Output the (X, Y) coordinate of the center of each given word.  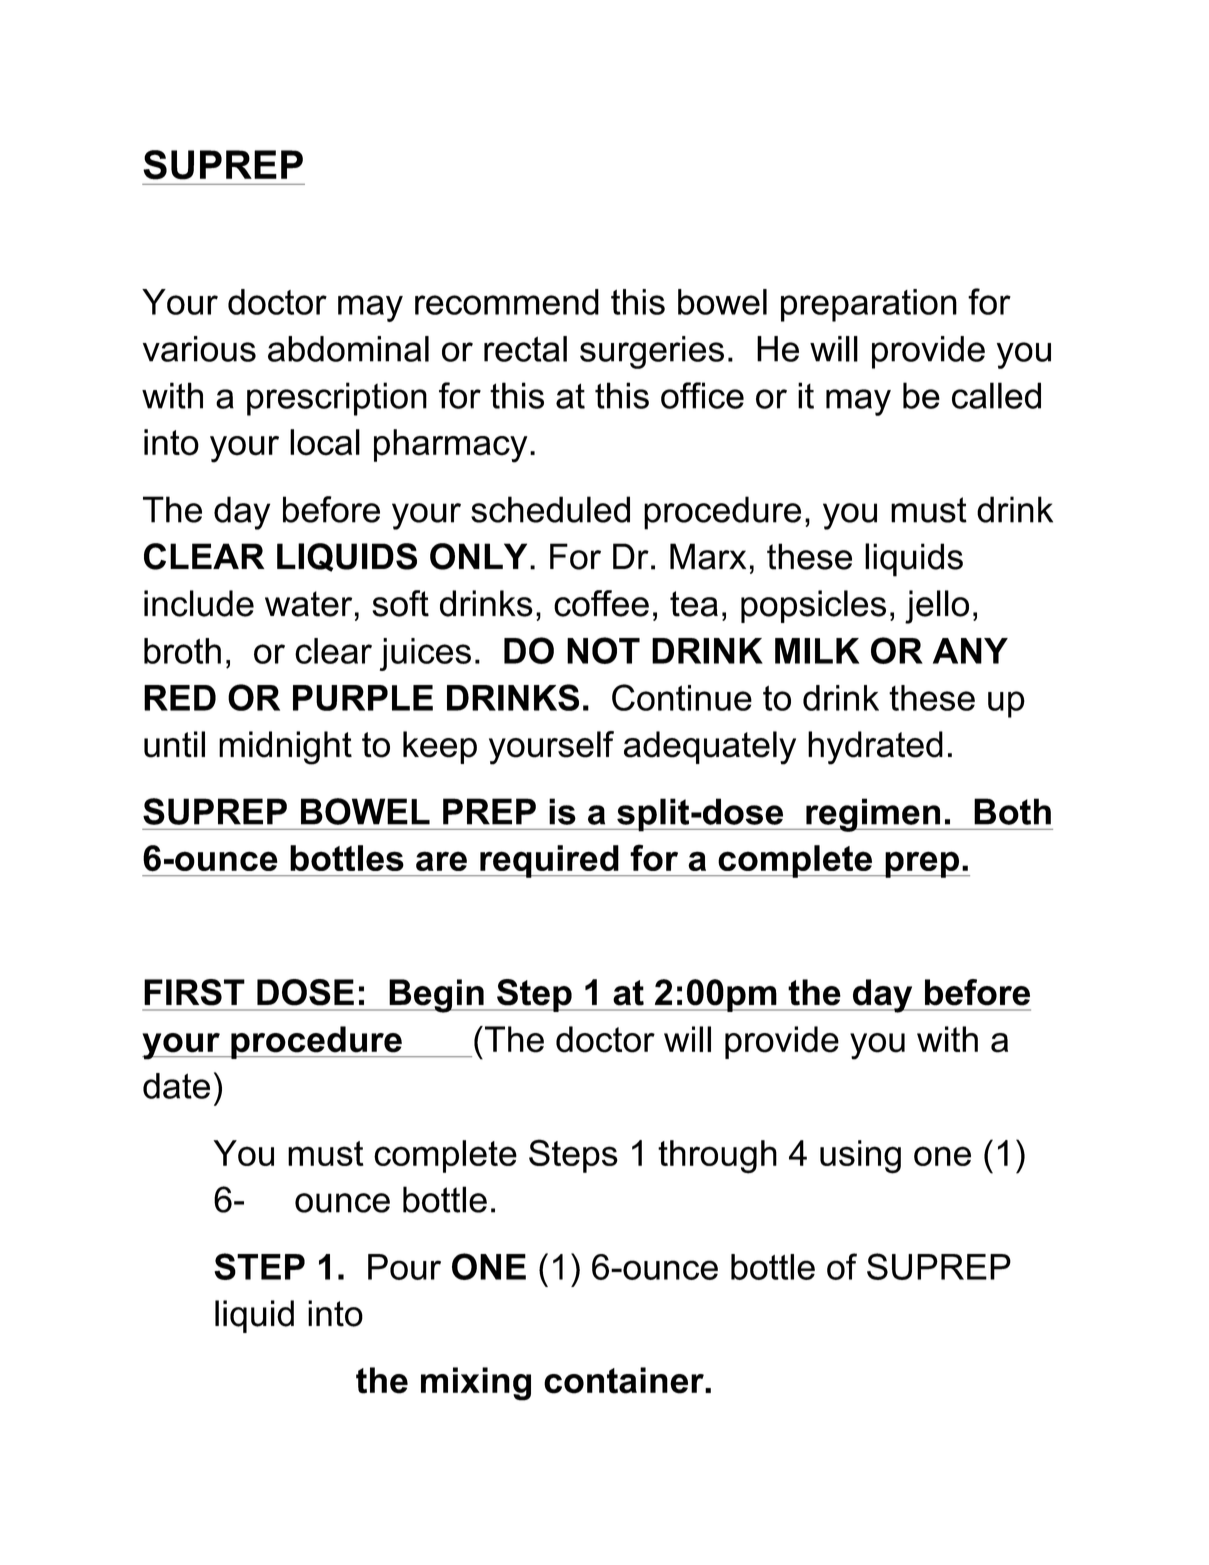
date (176, 1086)
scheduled (550, 509)
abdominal (348, 349)
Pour (404, 1267)
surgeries (652, 352)
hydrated (875, 748)
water (308, 604)
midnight (285, 748)
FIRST (194, 992)
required (549, 861)
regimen (873, 815)
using (860, 1157)
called (996, 395)
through (717, 1157)
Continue (682, 697)
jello (937, 607)
